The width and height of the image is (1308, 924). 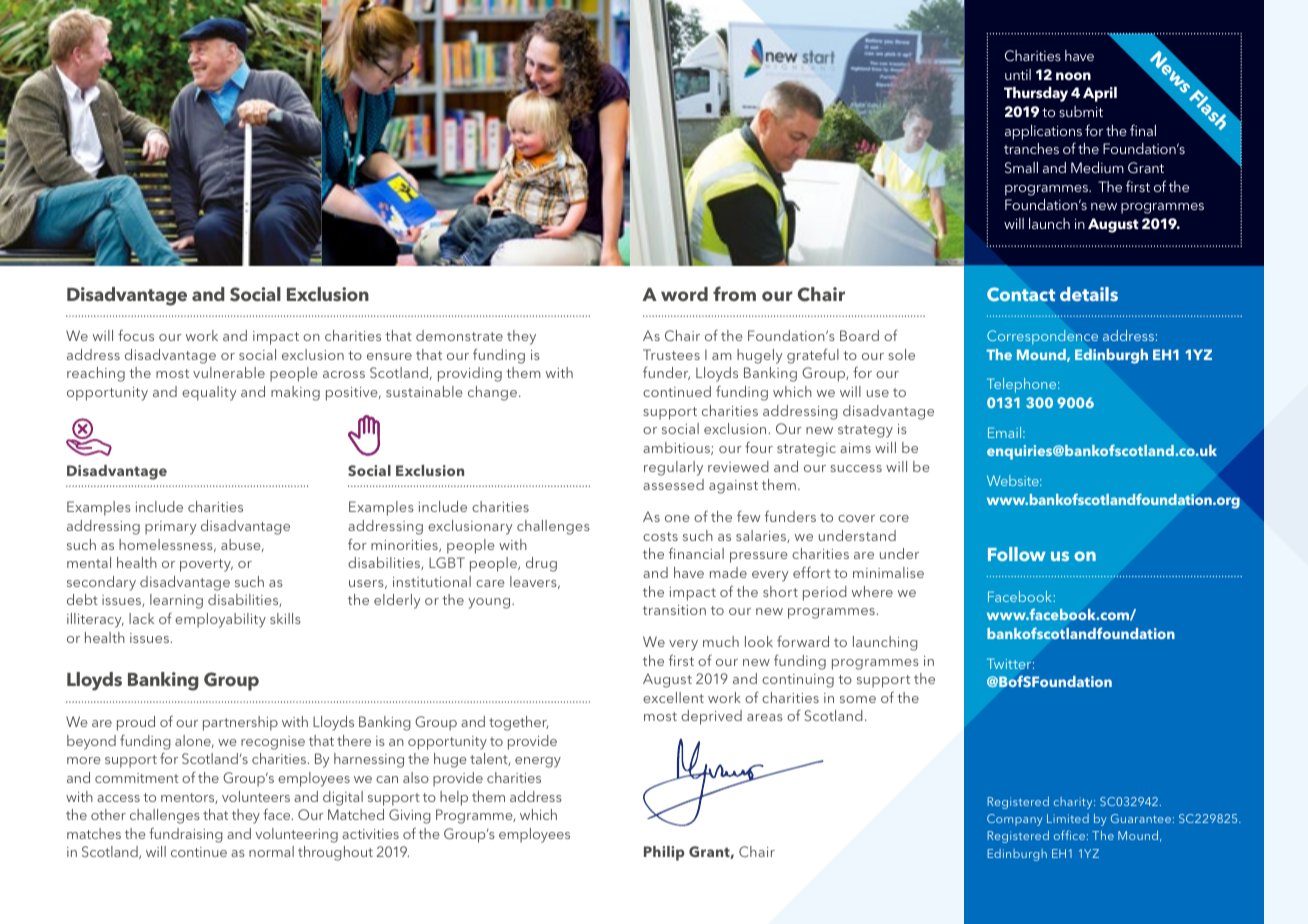 What do you see at coordinates (1042, 337) in the image?
I see `Correspondence` at bounding box center [1042, 337].
